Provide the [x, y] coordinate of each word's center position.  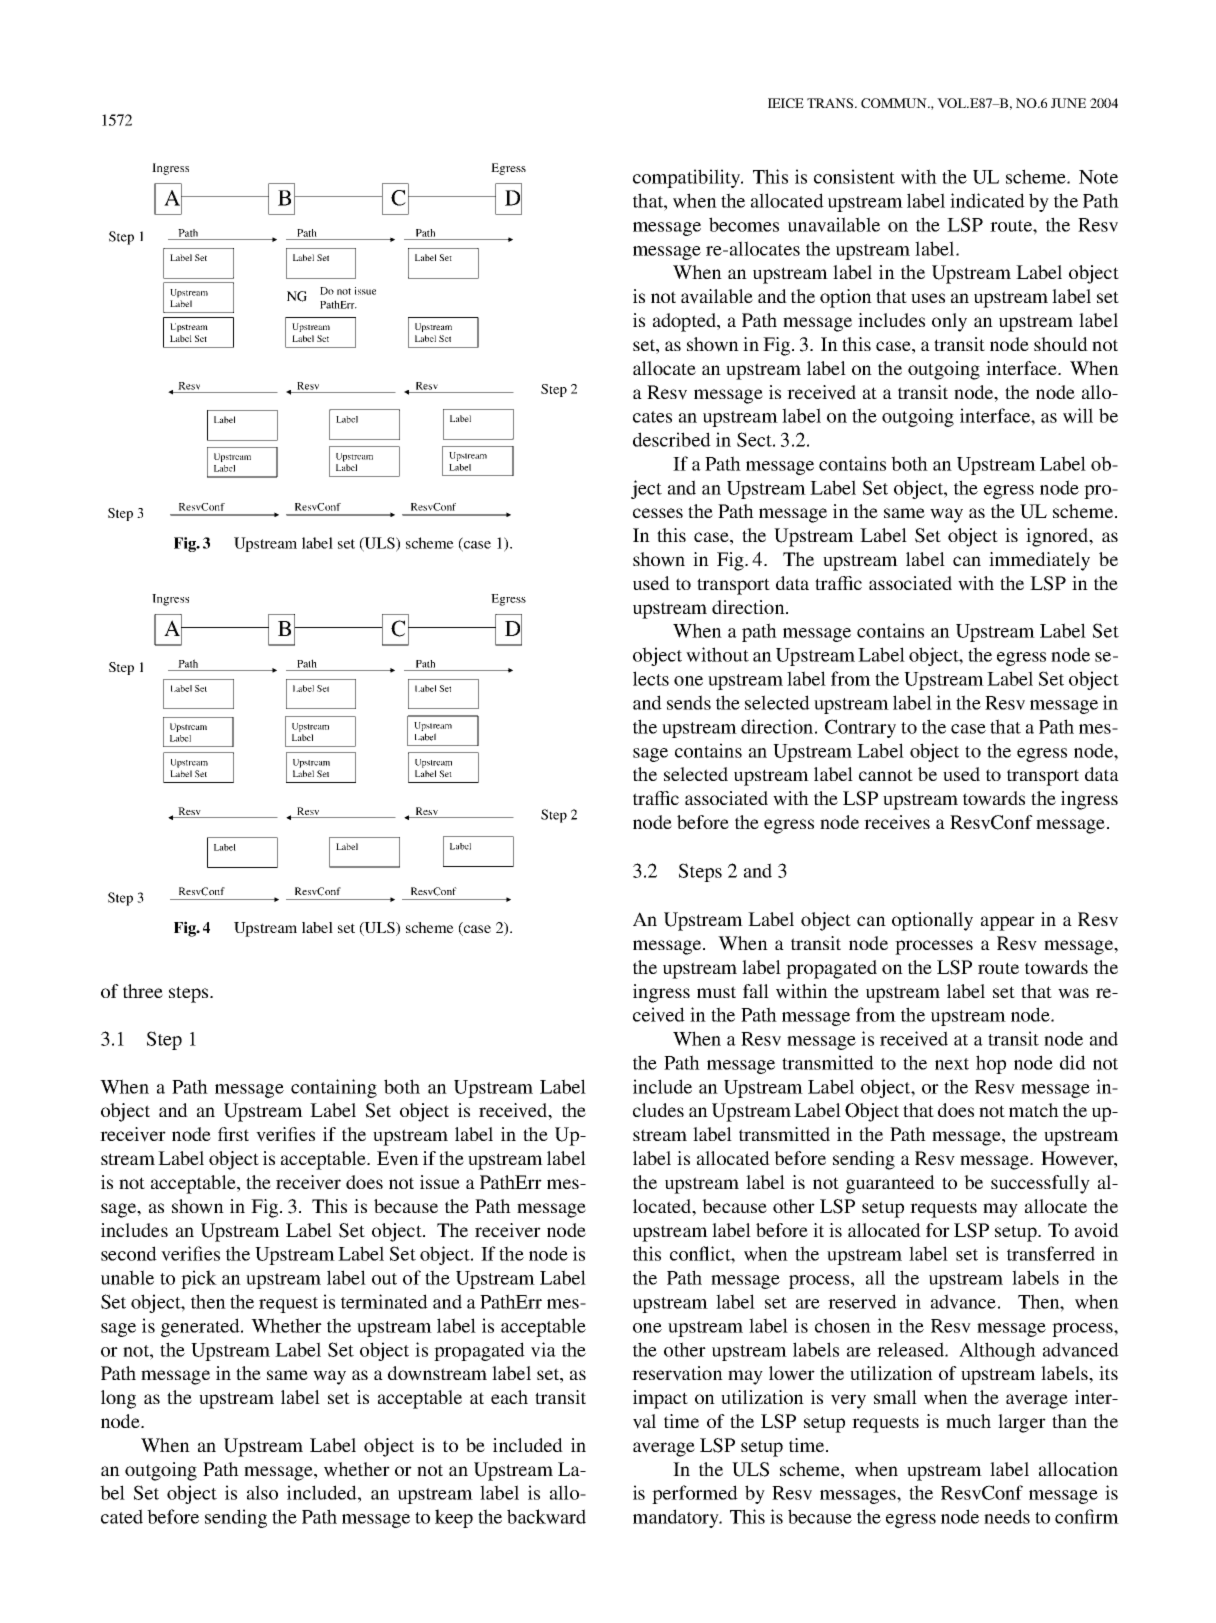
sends [689, 702]
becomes [744, 224]
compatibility [688, 178]
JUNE [1068, 103]
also [262, 1492]
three [143, 991]
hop [991, 1064]
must [716, 992]
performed [695, 1494]
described [672, 439]
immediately [1039, 561]
